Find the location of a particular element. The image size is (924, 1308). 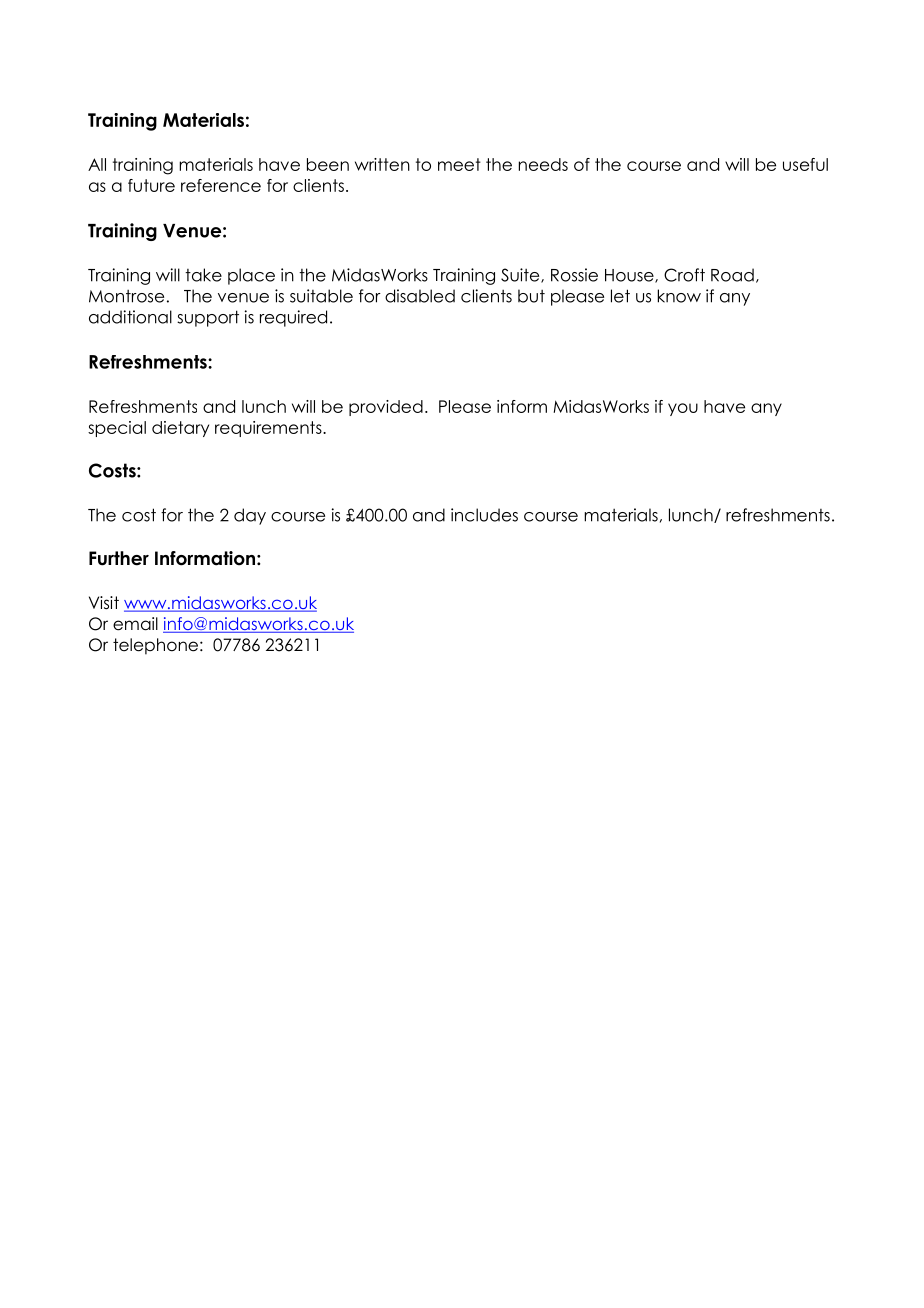

meet is located at coordinates (459, 164).
